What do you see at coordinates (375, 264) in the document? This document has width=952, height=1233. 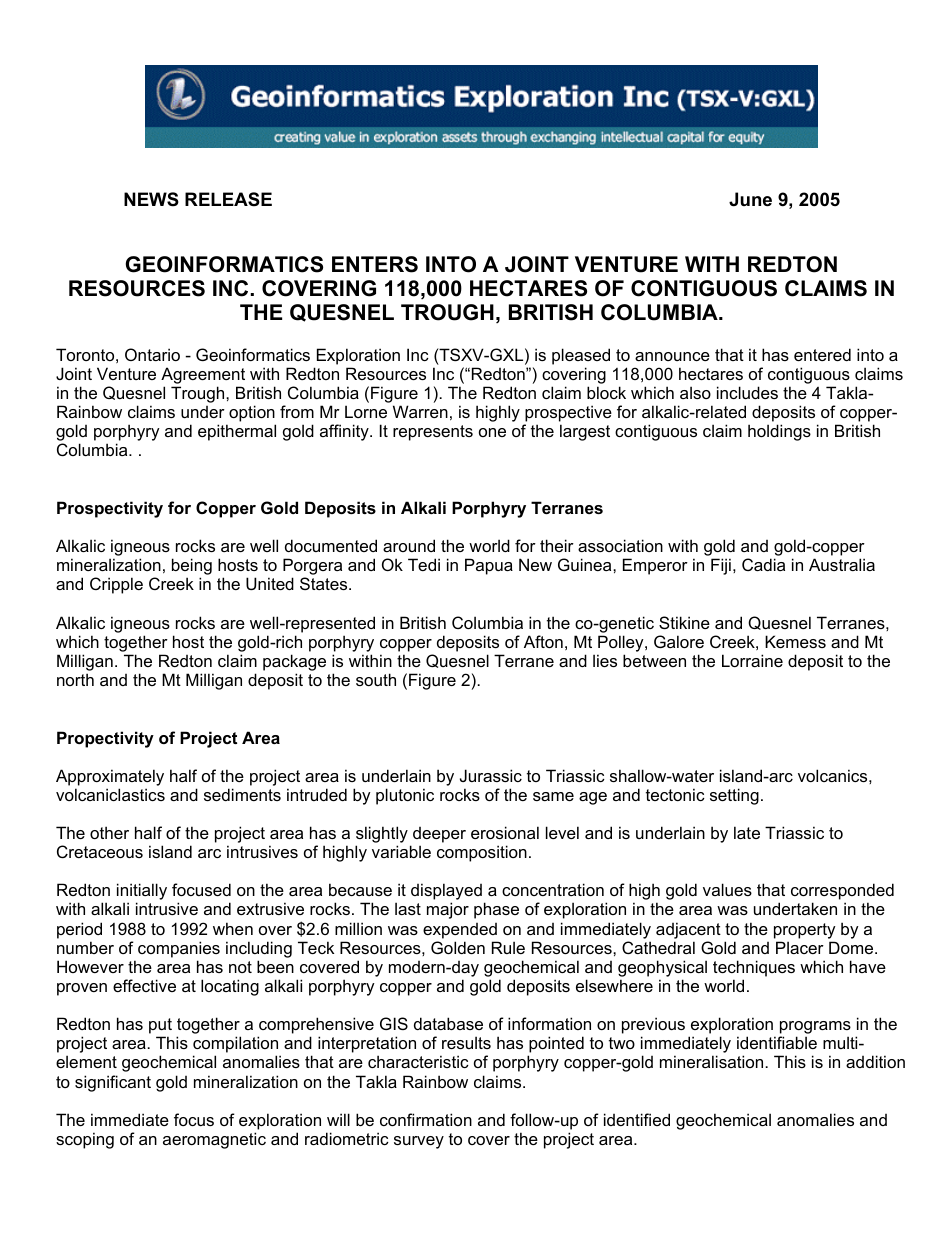 I see `ENTERS` at bounding box center [375, 264].
